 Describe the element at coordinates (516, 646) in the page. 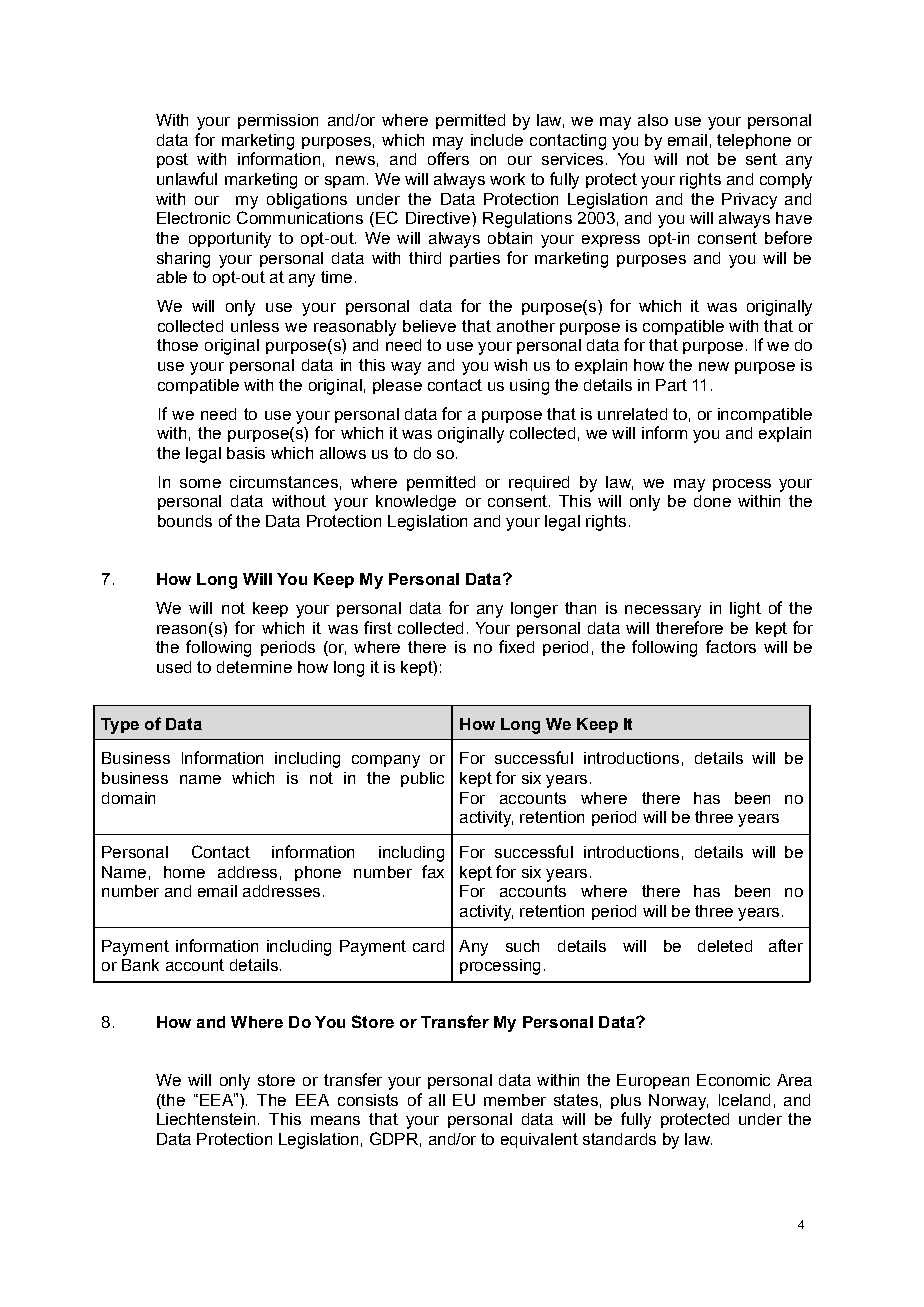

I see `fixed` at that location.
